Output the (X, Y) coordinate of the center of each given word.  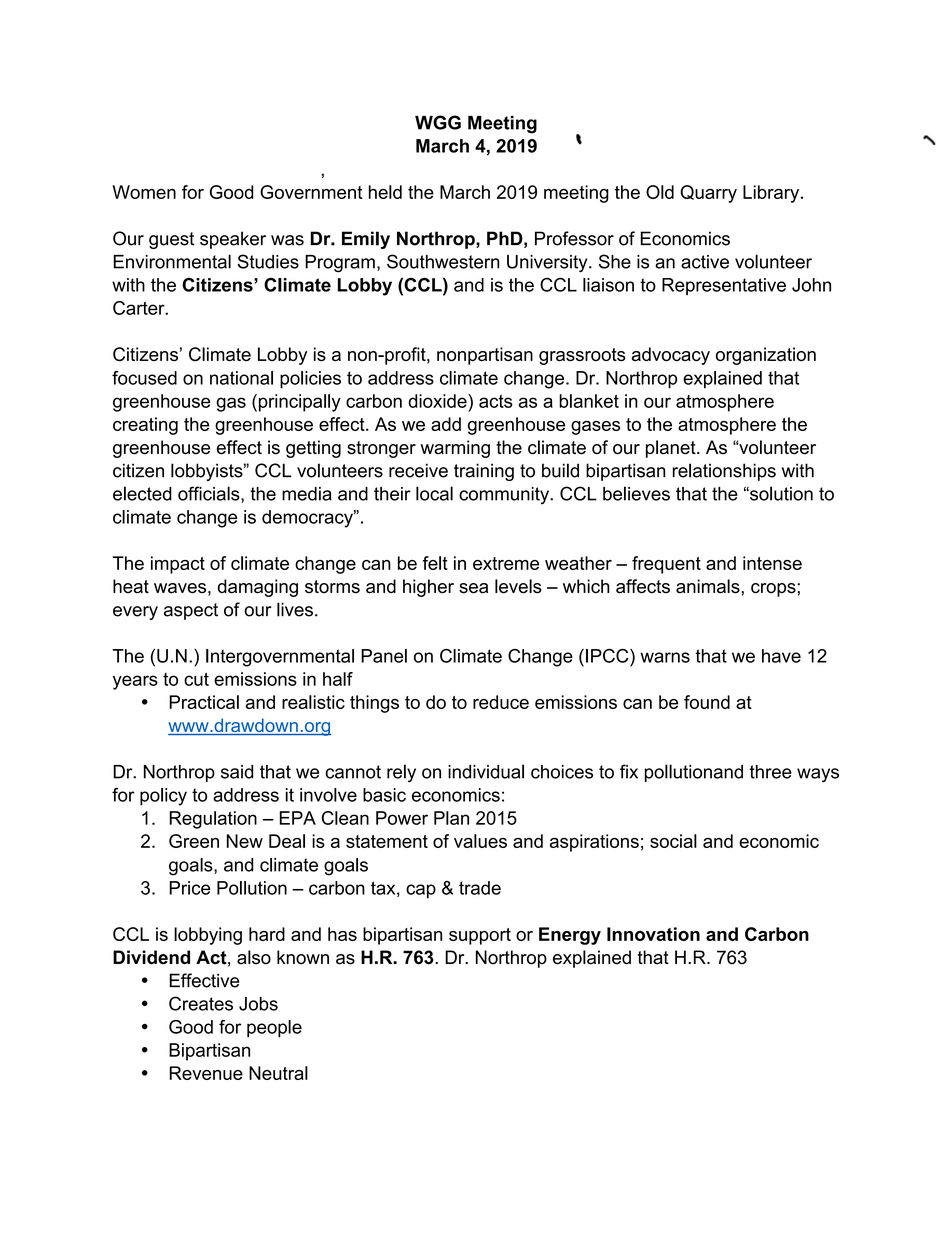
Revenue (206, 1073)
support (480, 936)
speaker (233, 240)
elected (142, 493)
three (771, 772)
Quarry (708, 194)
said (237, 772)
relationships (724, 472)
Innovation (653, 934)
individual (486, 771)
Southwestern (443, 261)
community (505, 496)
